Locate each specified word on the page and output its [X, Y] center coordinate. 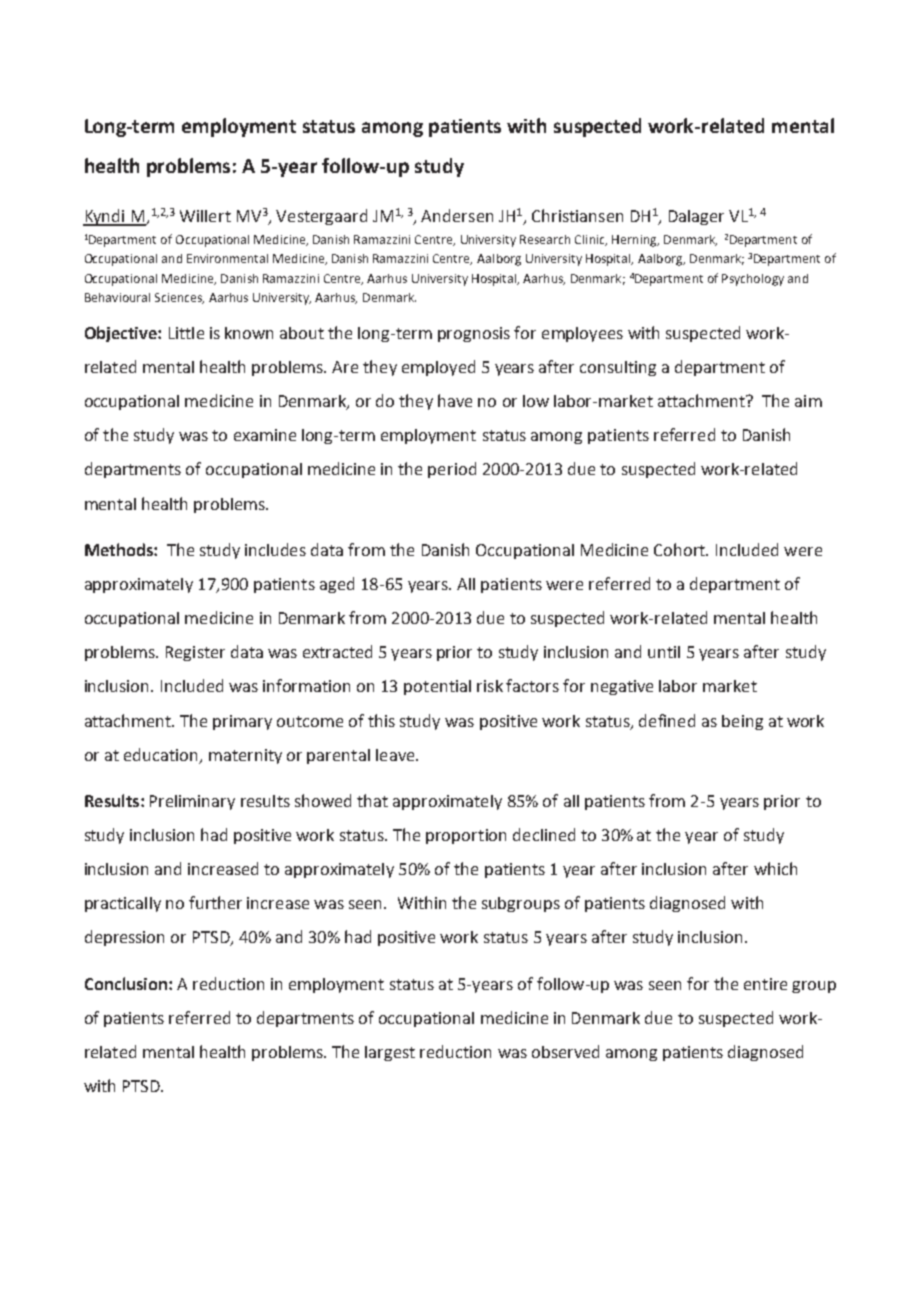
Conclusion [126, 983]
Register [195, 653]
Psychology [753, 280]
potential [437, 687]
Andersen [457, 215]
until [664, 652]
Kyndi [105, 217]
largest [390, 1053]
